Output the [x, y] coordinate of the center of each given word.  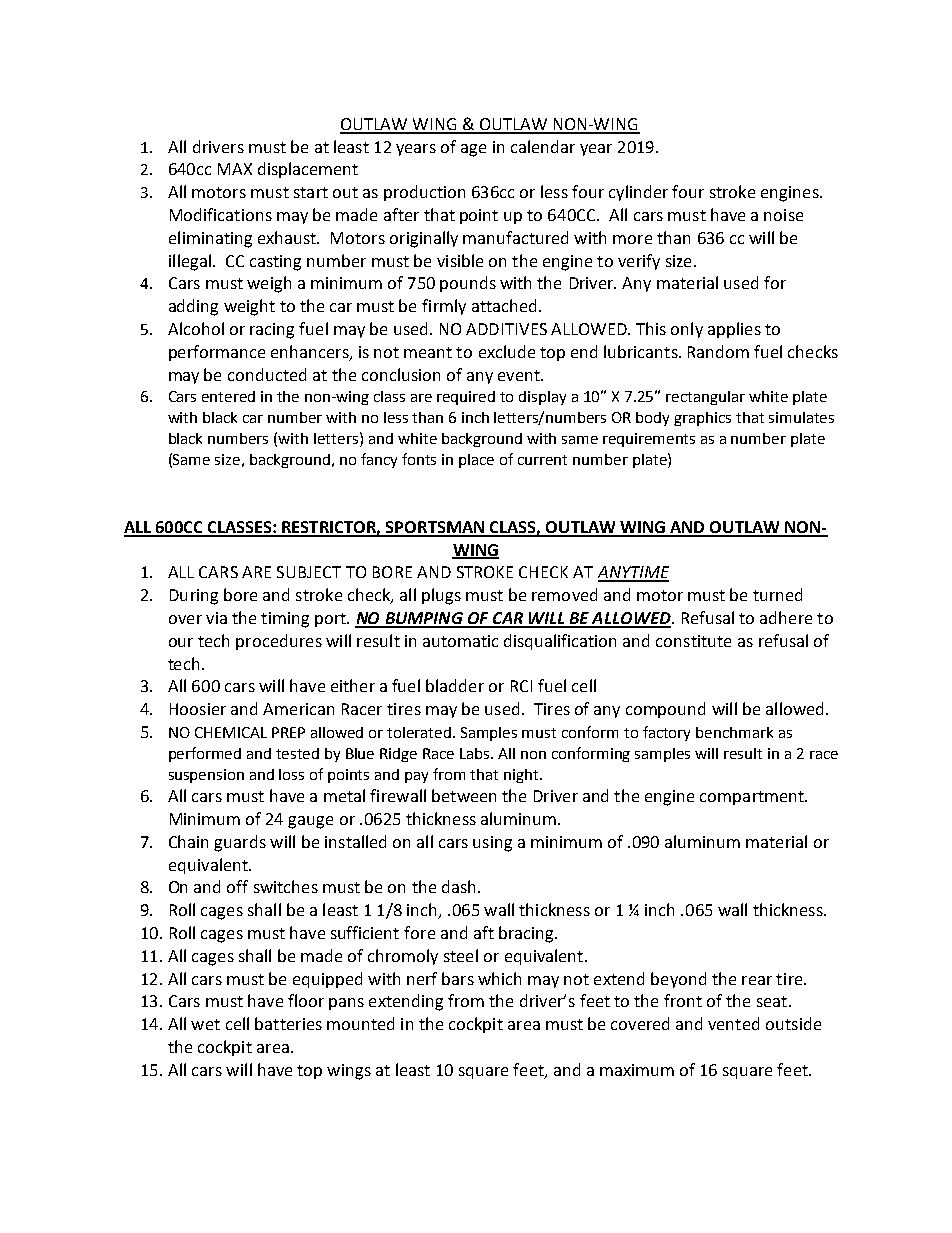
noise [783, 215]
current [542, 460]
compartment [753, 798]
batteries [288, 1023]
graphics [702, 419]
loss [291, 774]
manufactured [515, 237]
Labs [476, 753]
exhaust [288, 237]
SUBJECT [309, 572]
